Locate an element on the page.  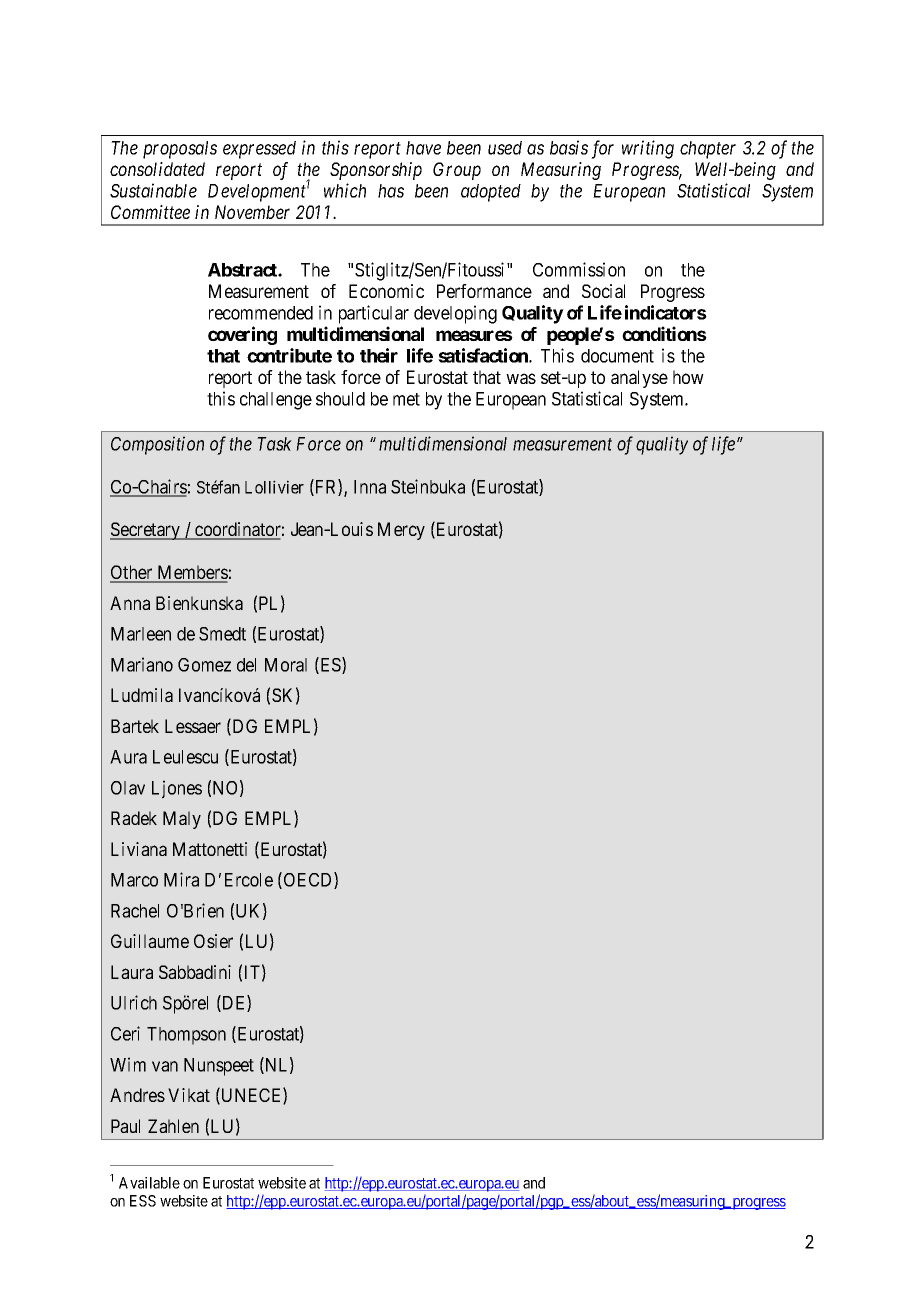
proposals is located at coordinates (180, 150).
